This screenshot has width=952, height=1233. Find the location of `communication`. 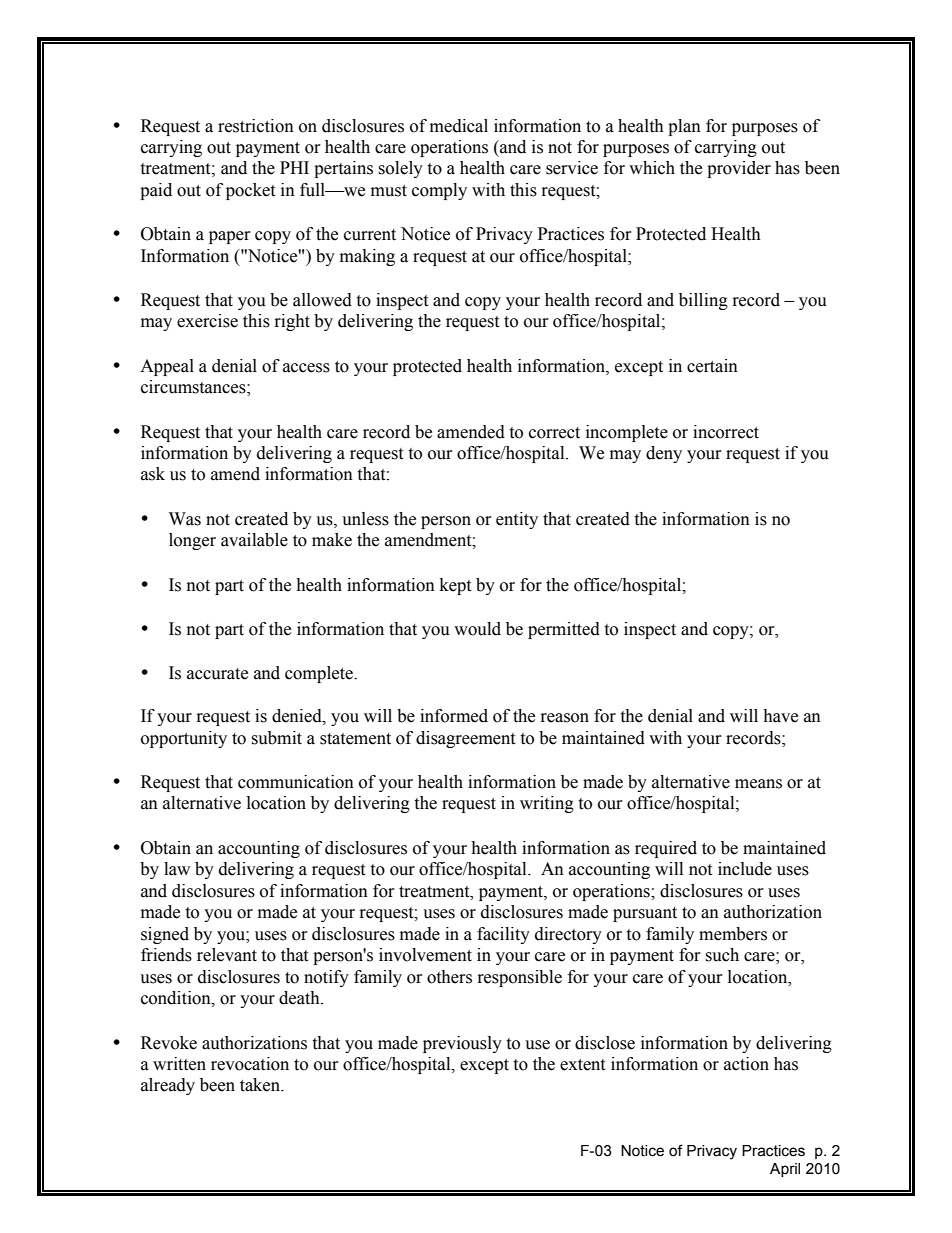

communication is located at coordinates (296, 782).
